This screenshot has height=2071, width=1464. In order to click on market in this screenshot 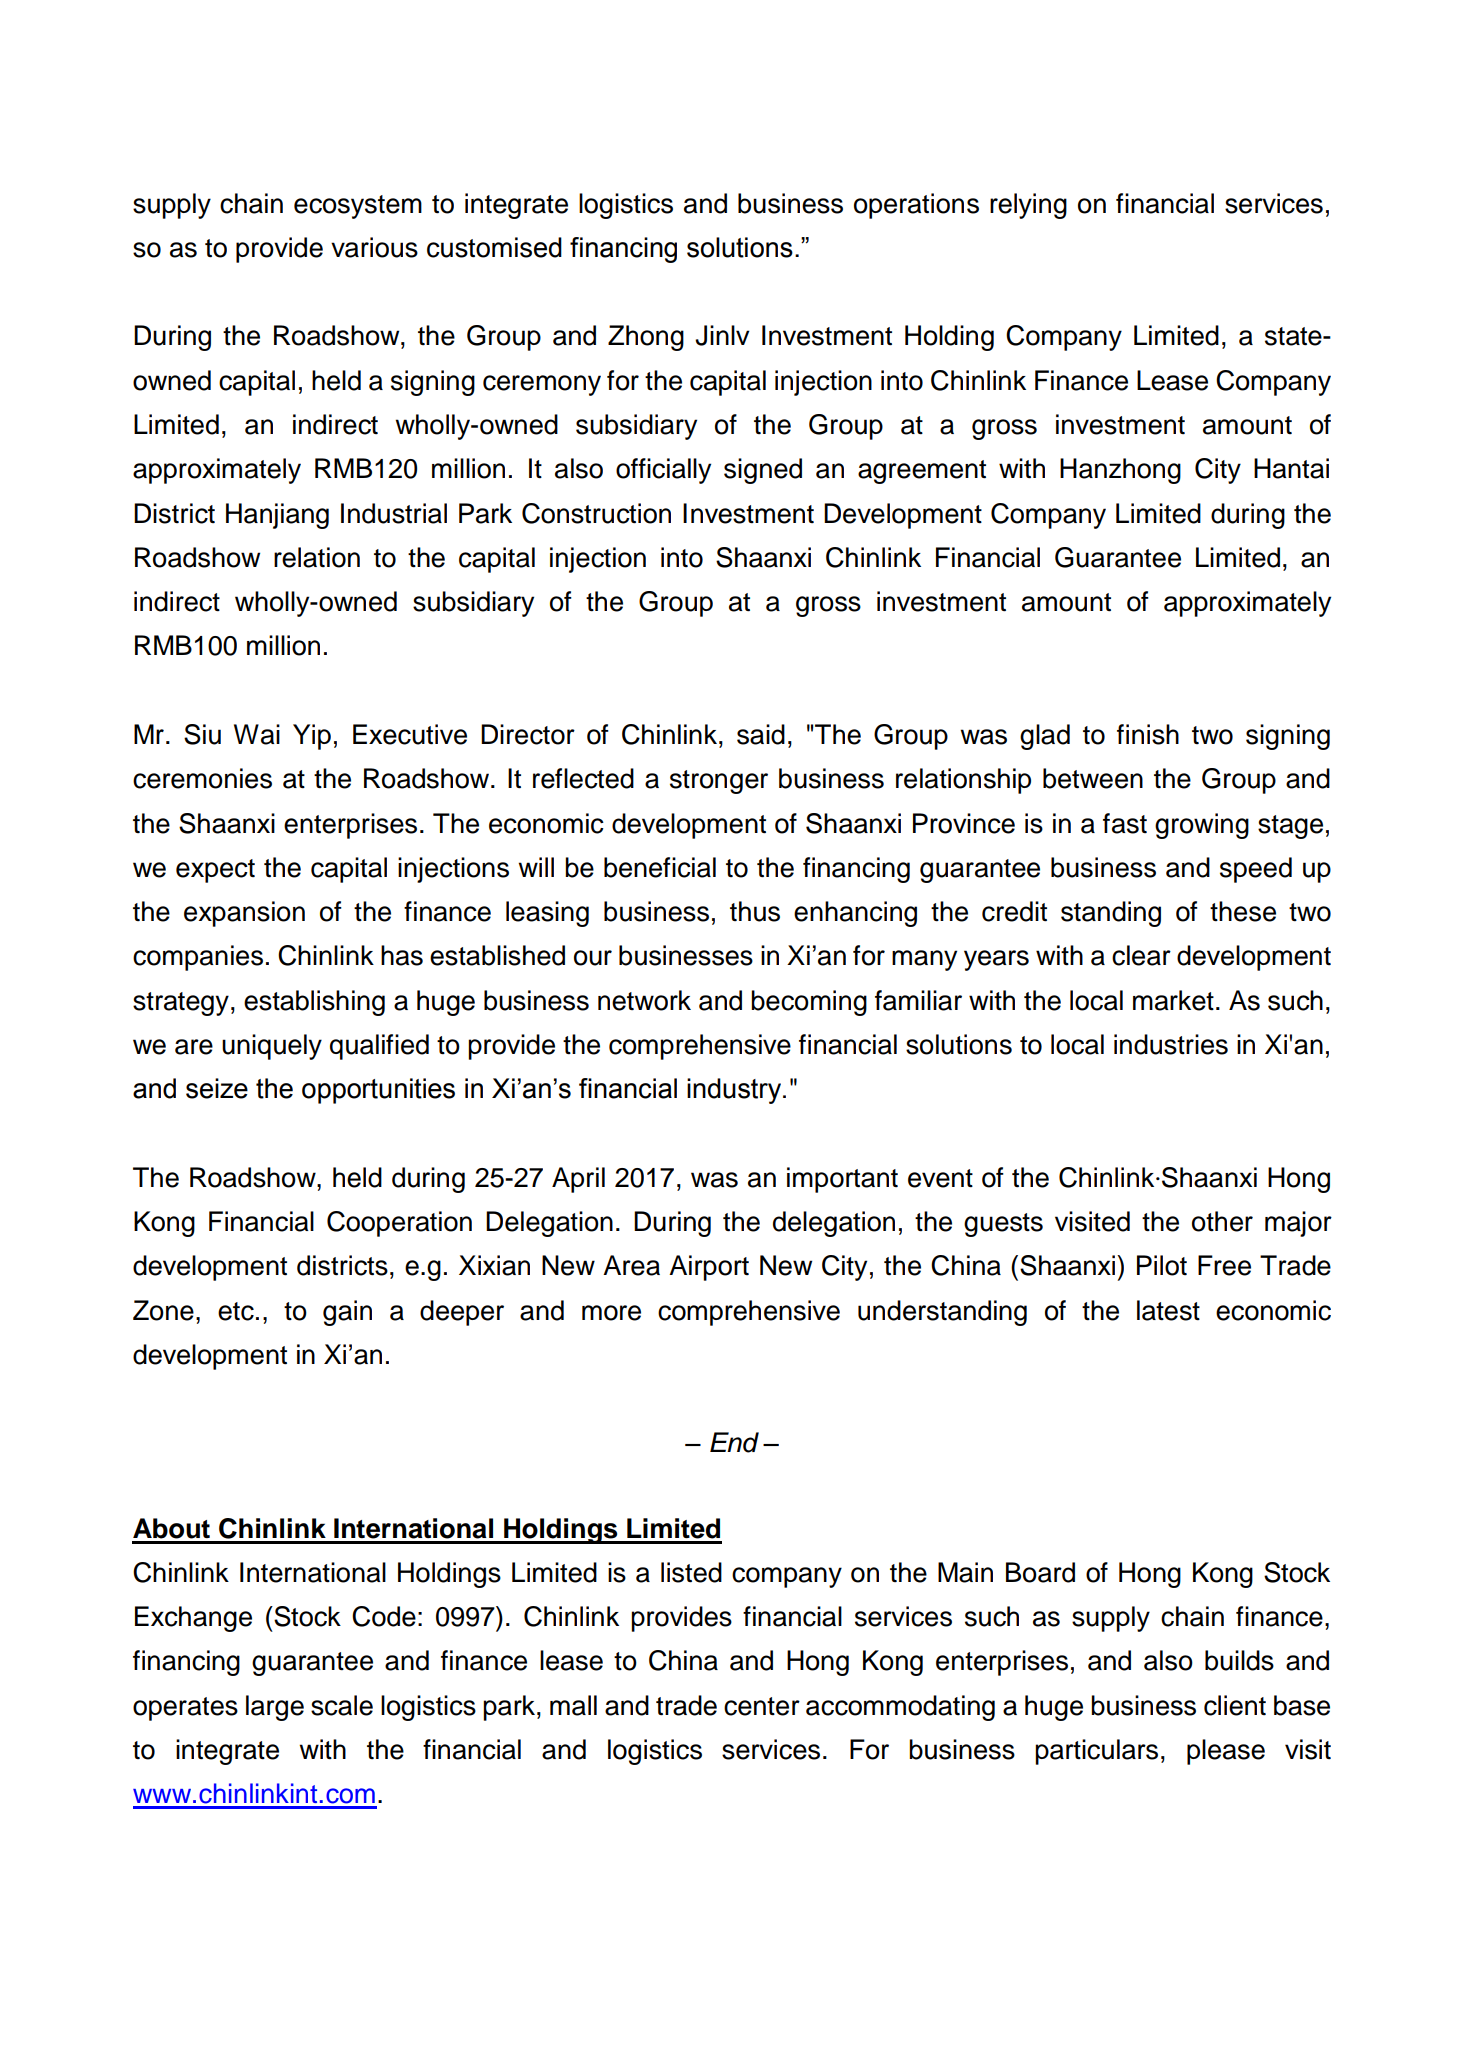, I will do `click(1173, 1000)`.
